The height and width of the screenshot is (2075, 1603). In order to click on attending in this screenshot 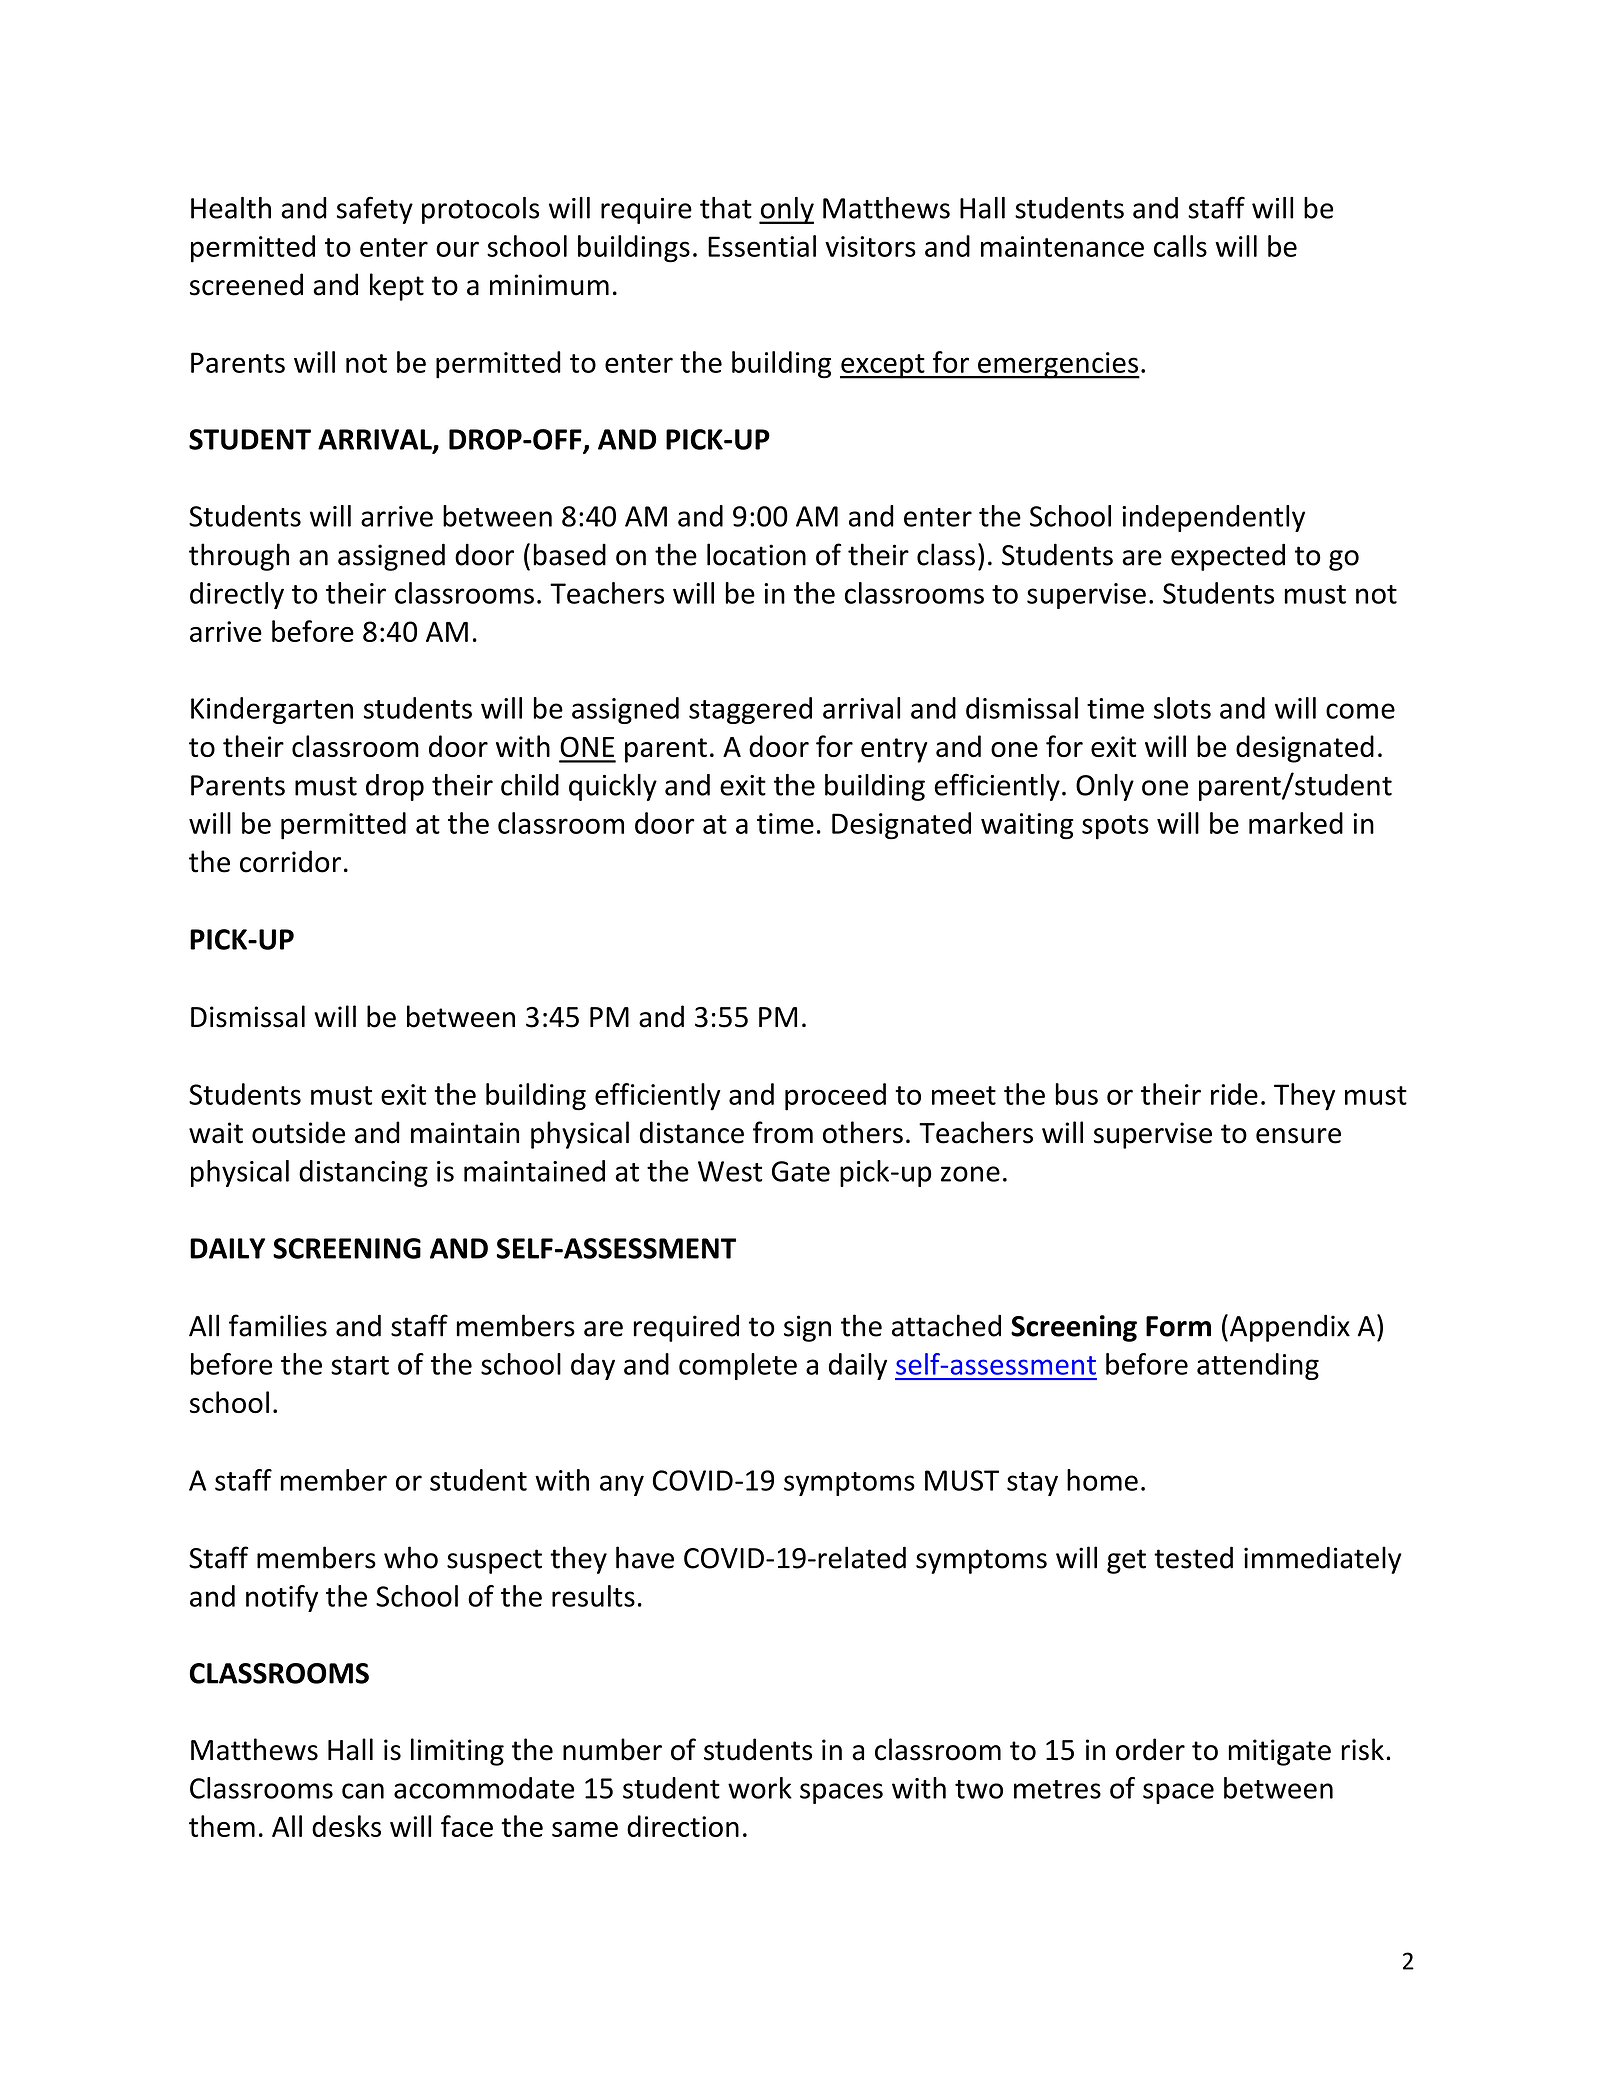, I will do `click(1258, 1366)`.
